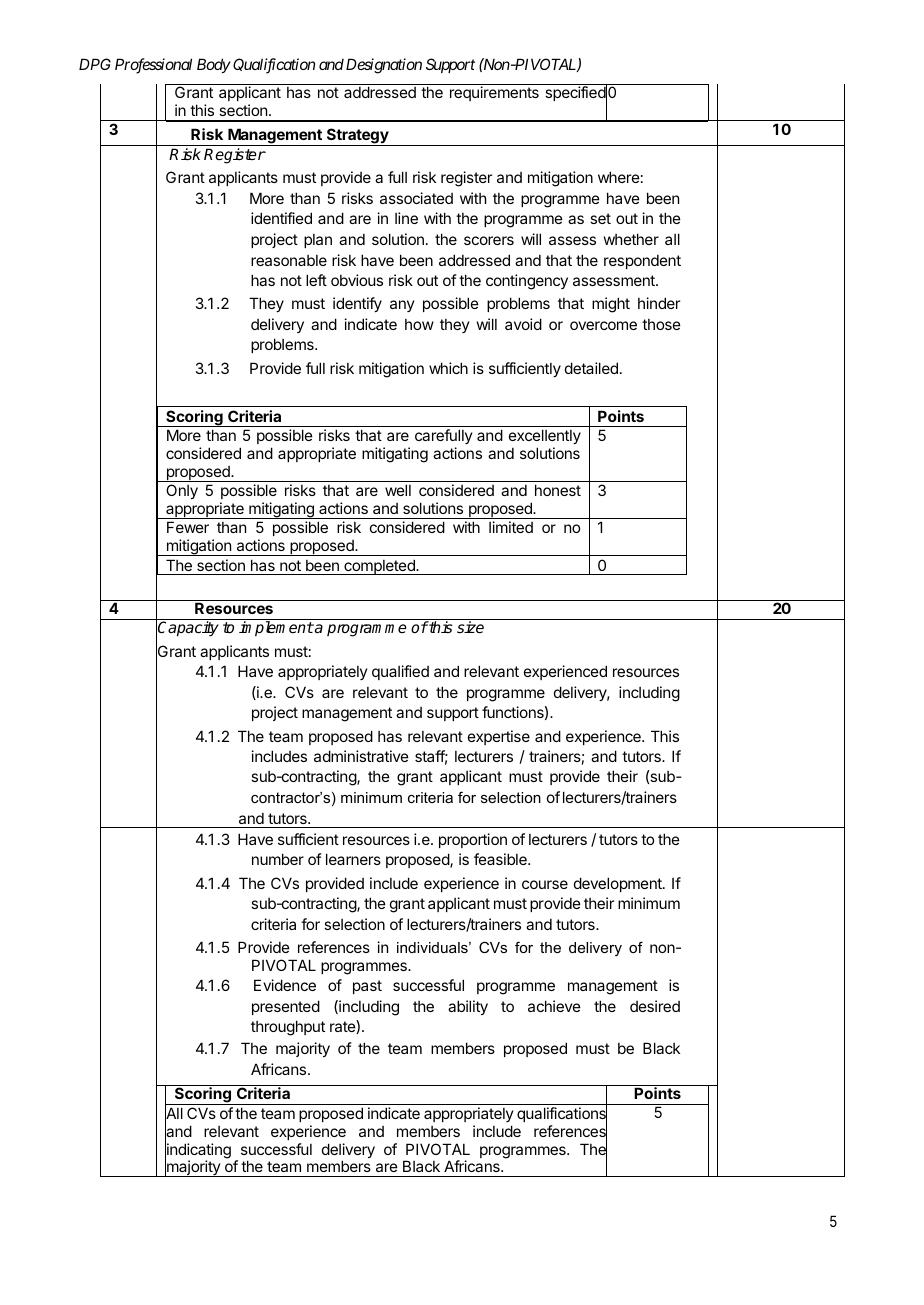 This screenshot has width=924, height=1305. I want to click on overcome, so click(603, 325).
